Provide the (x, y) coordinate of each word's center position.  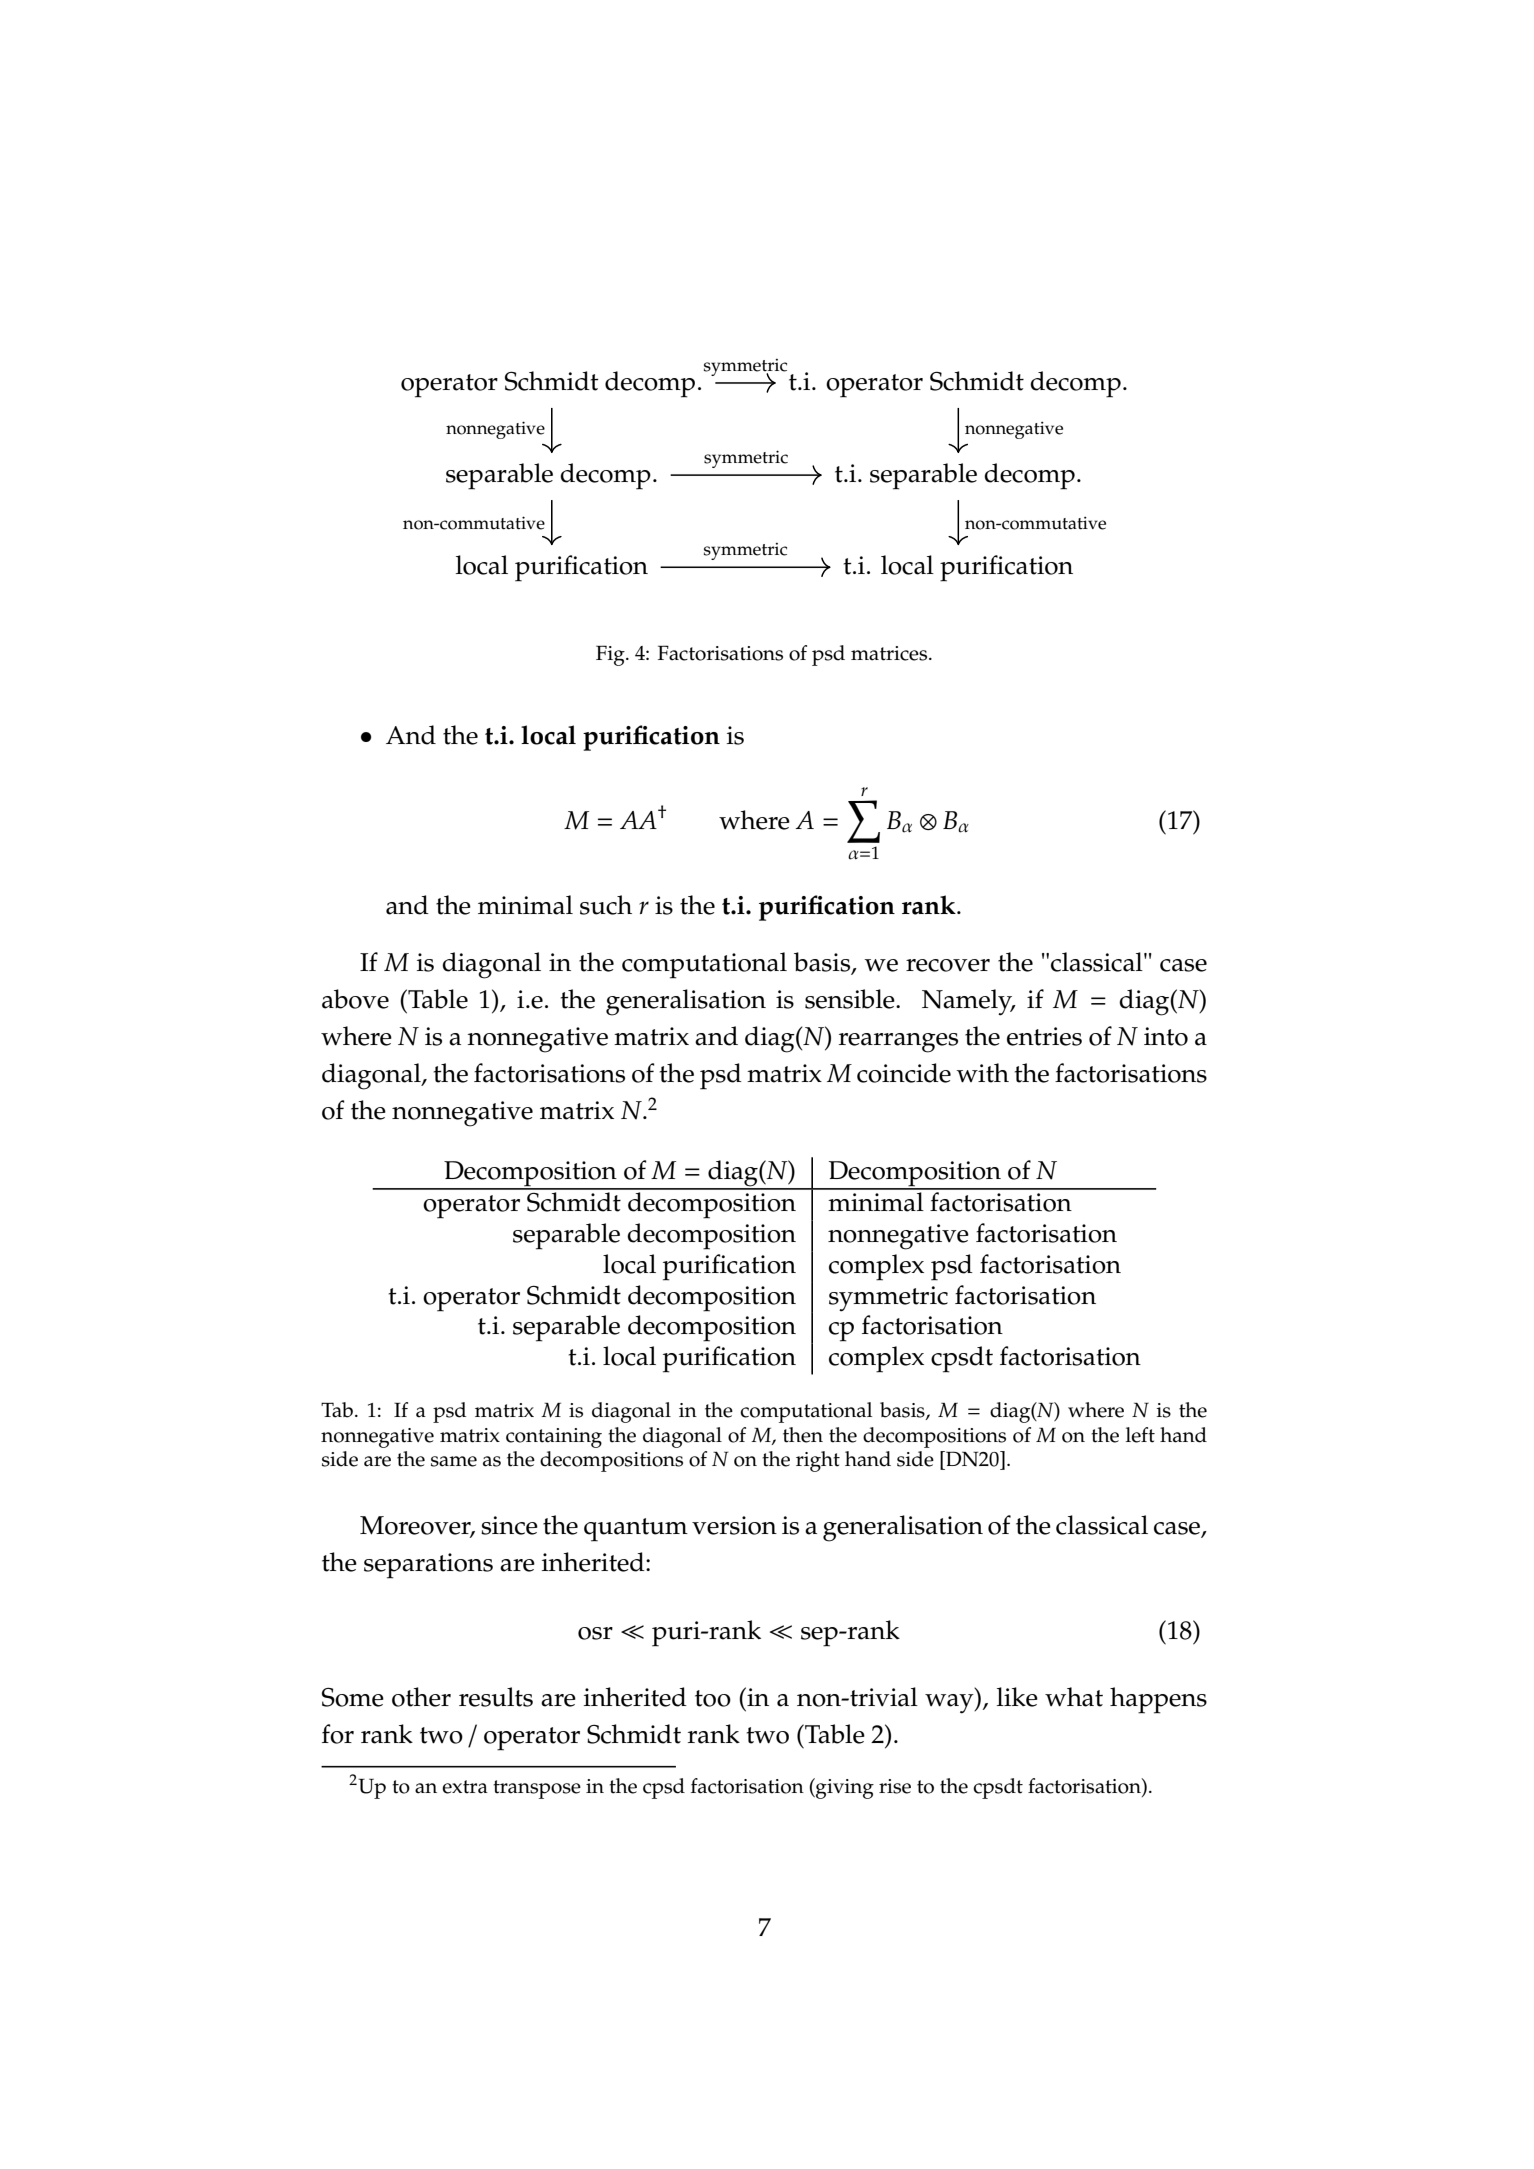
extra (465, 1787)
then (803, 1435)
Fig (611, 655)
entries (1044, 1036)
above (355, 999)
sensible (851, 999)
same (454, 1461)
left (1140, 1435)
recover (948, 965)
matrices (890, 653)
